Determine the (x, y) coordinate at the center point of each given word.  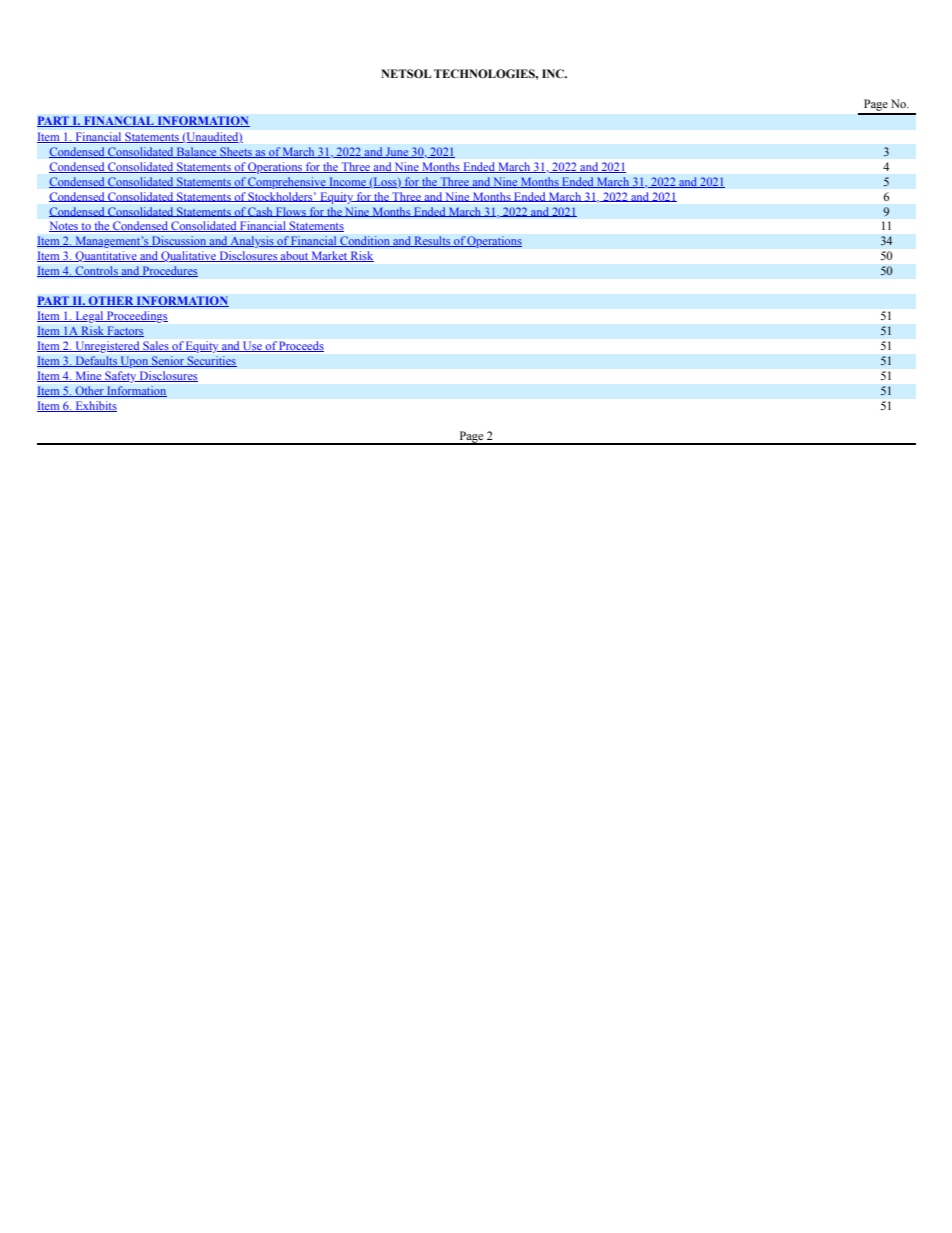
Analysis (252, 242)
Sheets (236, 152)
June (397, 152)
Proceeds (301, 346)
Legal (89, 317)
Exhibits (95, 406)
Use (252, 346)
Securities (211, 361)
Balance (197, 152)
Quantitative (106, 256)
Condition (365, 241)
